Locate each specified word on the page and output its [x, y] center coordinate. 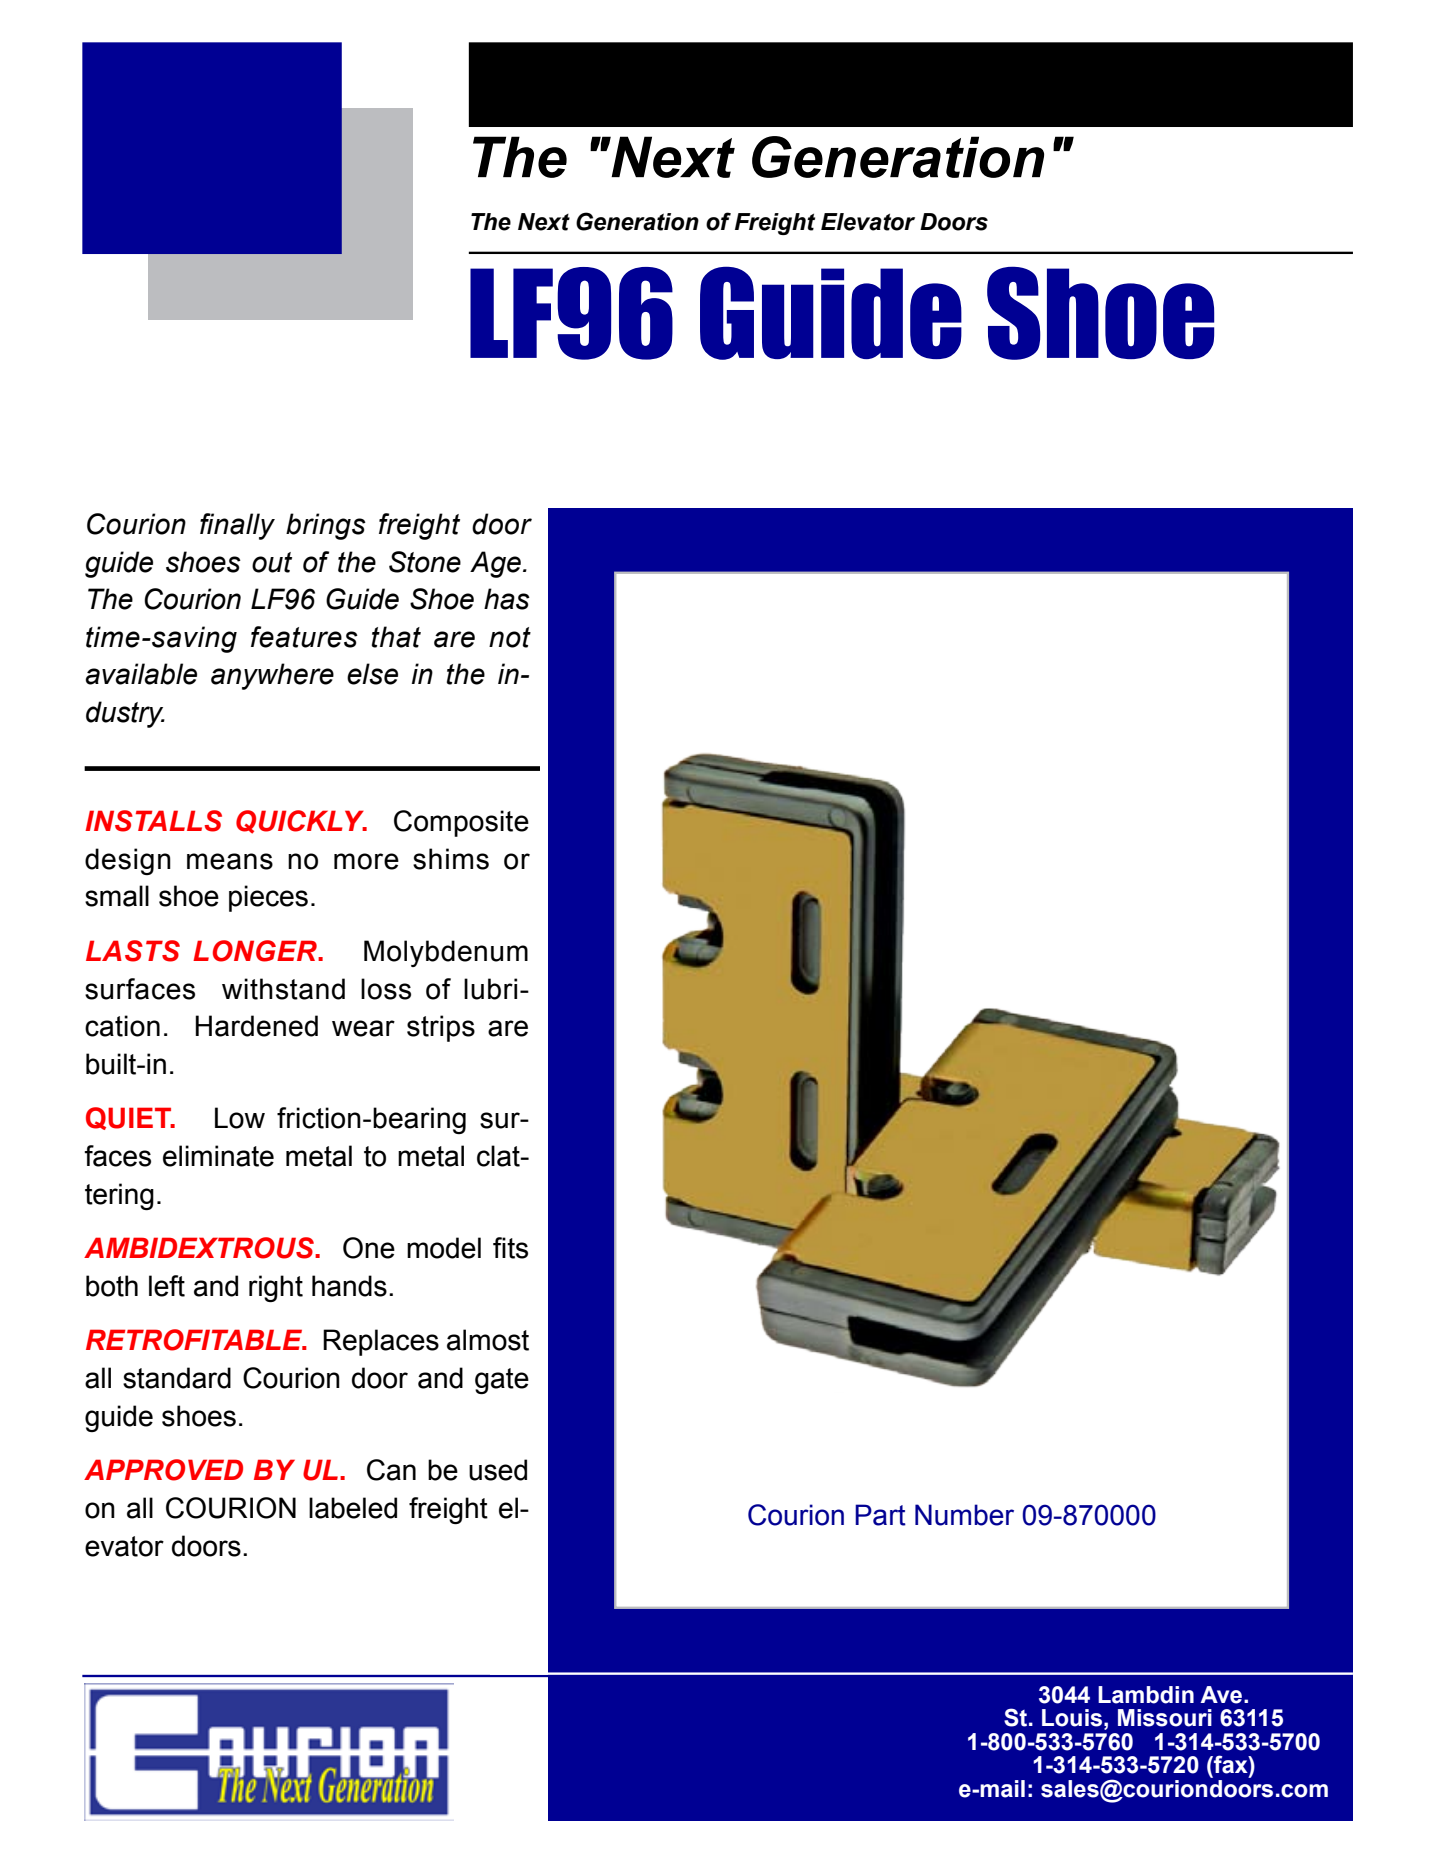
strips [441, 1028]
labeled [353, 1508]
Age [495, 564]
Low [240, 1118]
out [272, 562]
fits [510, 1248]
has [507, 599]
